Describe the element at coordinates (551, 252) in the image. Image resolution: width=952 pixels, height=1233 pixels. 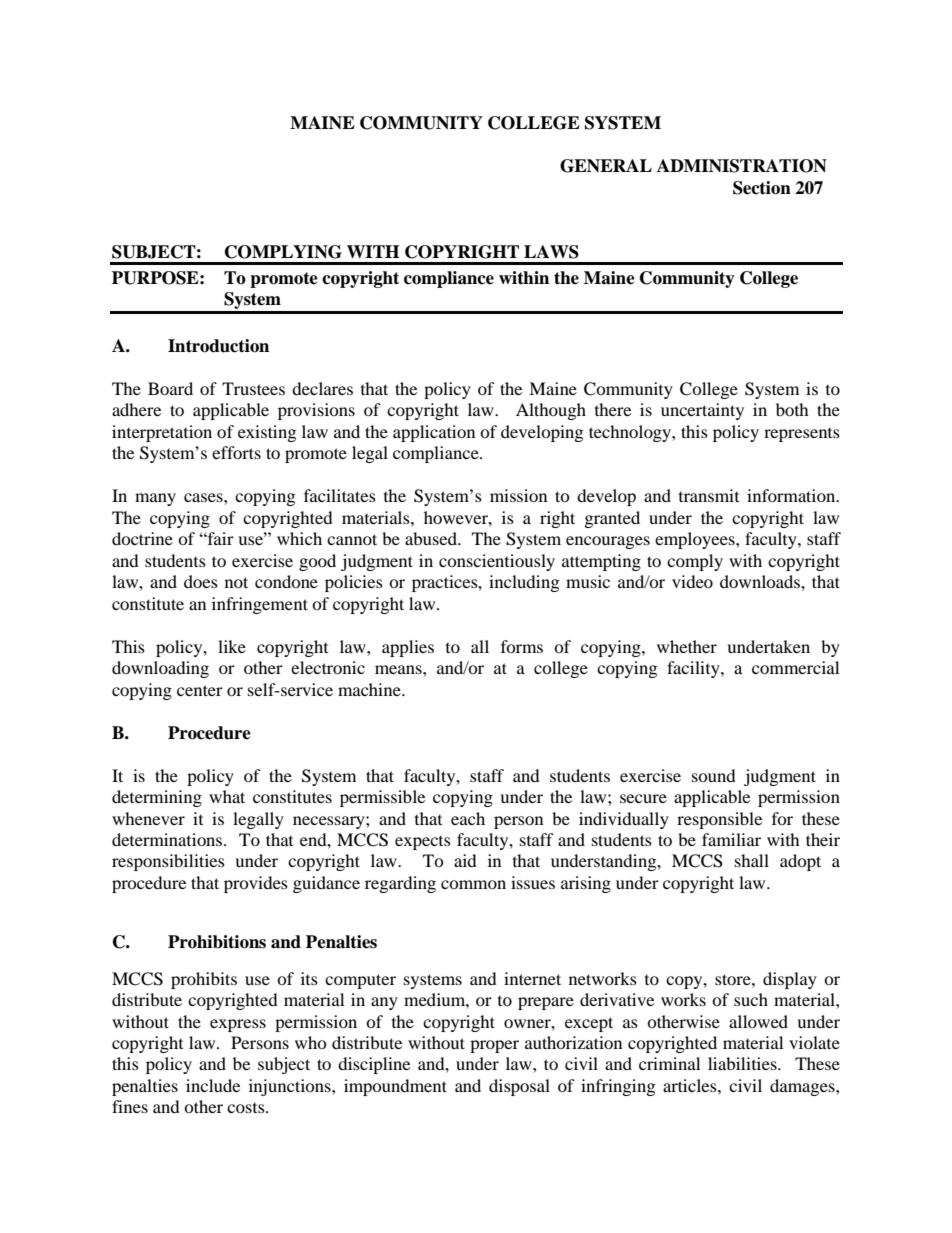
I see `LAWS` at that location.
